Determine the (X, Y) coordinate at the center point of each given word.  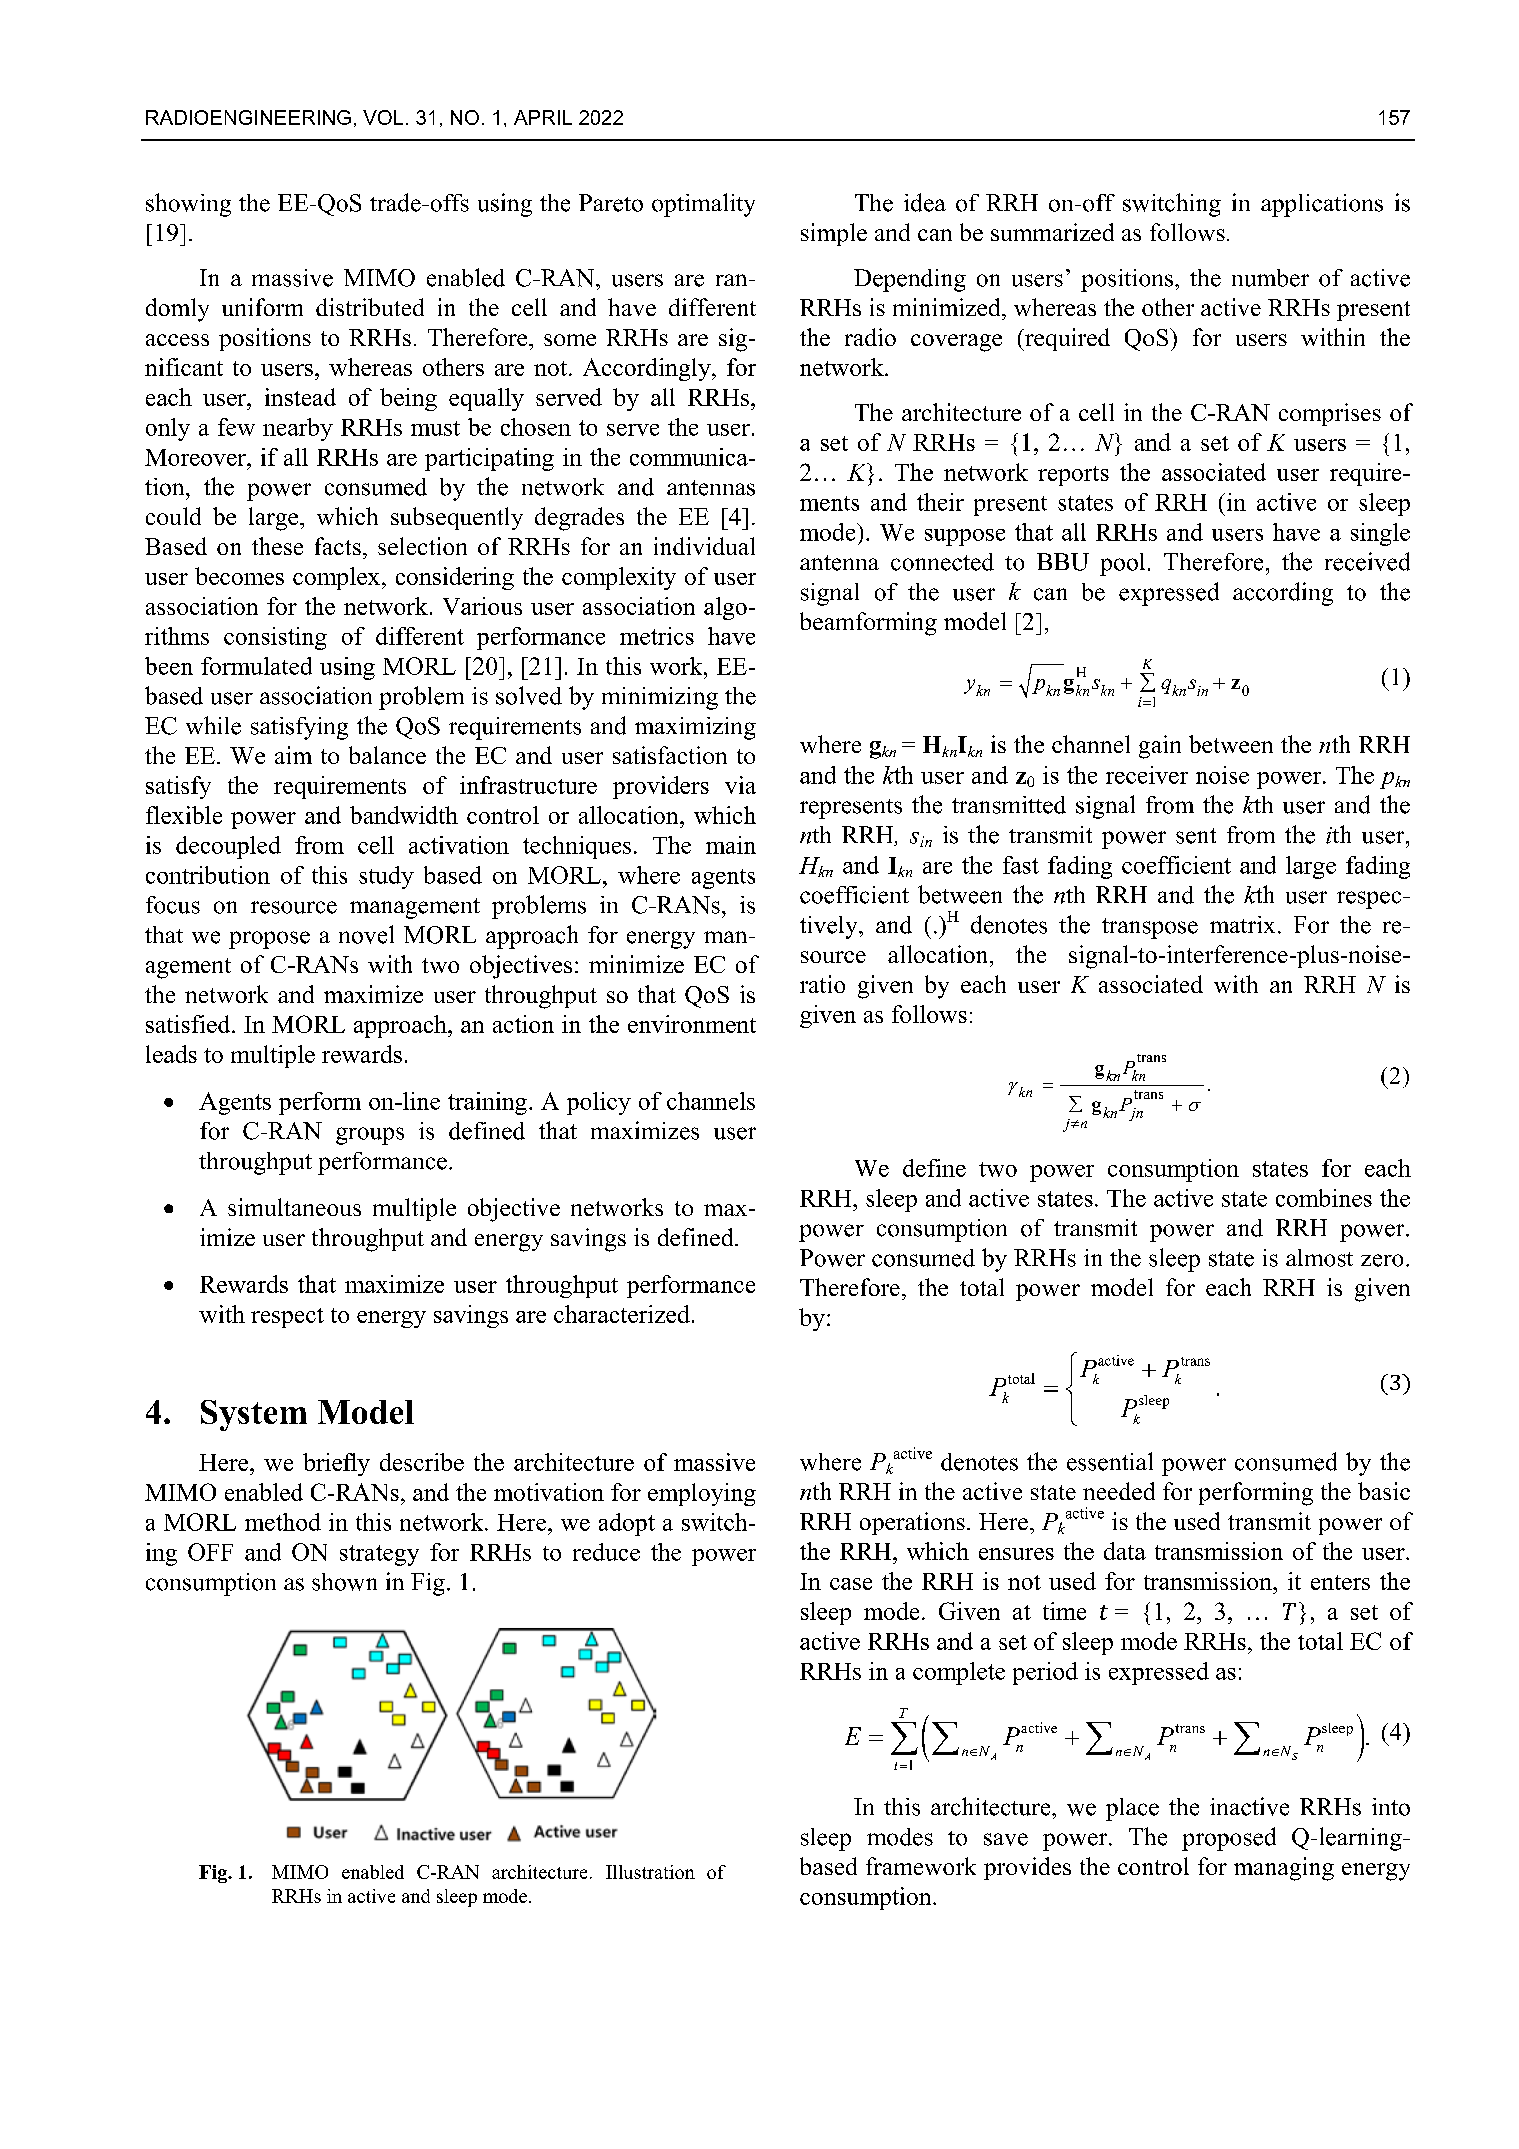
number (1270, 278)
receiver (1147, 775)
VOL (383, 117)
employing (702, 1494)
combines (1324, 1198)
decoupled (228, 847)
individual (704, 546)
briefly (336, 1464)
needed (1119, 1491)
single (1380, 534)
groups (370, 1136)
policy (599, 1103)
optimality (703, 205)
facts (338, 546)
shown (344, 1582)
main (731, 845)
